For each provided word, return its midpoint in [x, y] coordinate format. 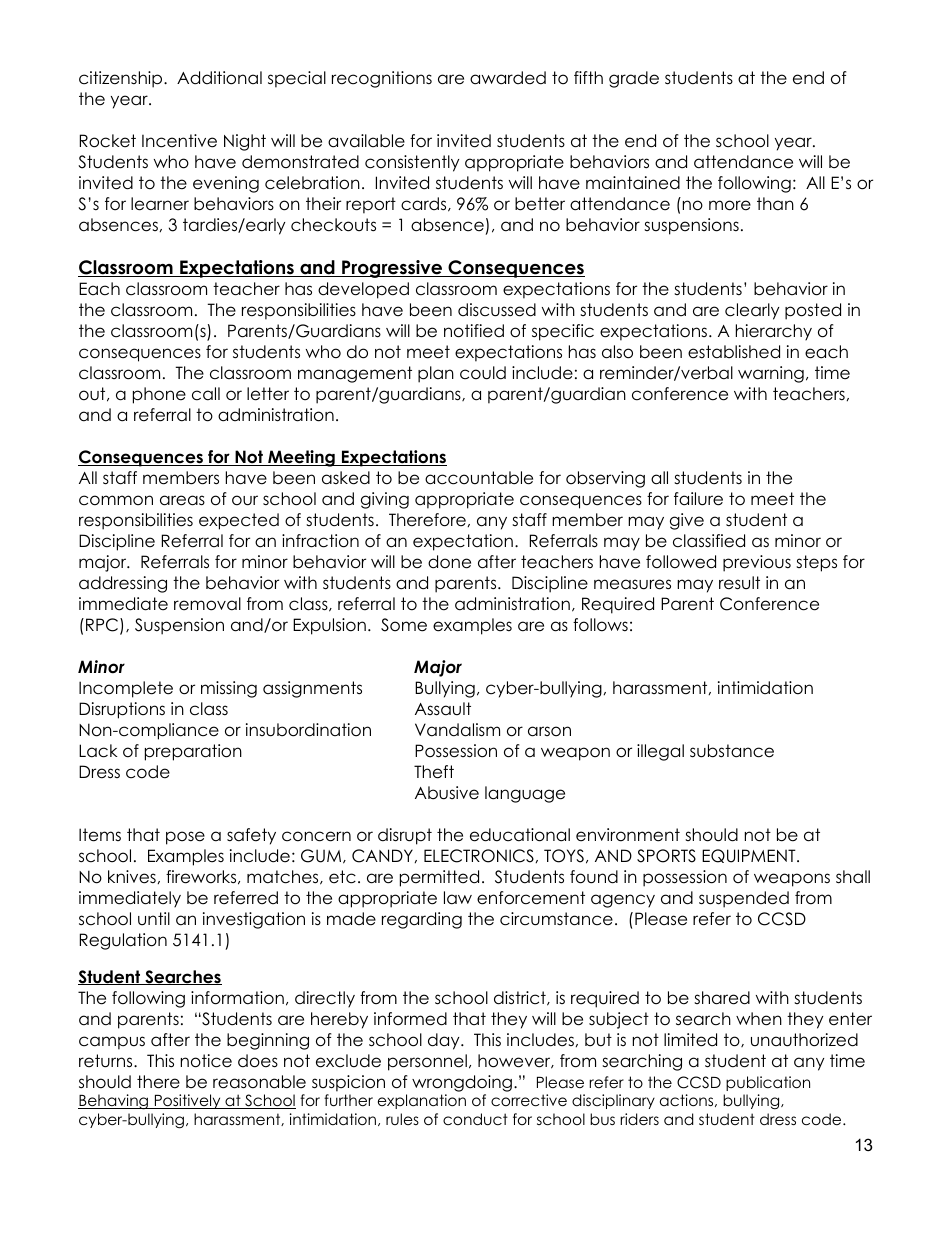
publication [768, 1083]
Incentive [179, 141]
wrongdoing [462, 1083]
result [739, 583]
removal [207, 604]
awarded [508, 78]
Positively [187, 1101]
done [449, 562]
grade [634, 79]
